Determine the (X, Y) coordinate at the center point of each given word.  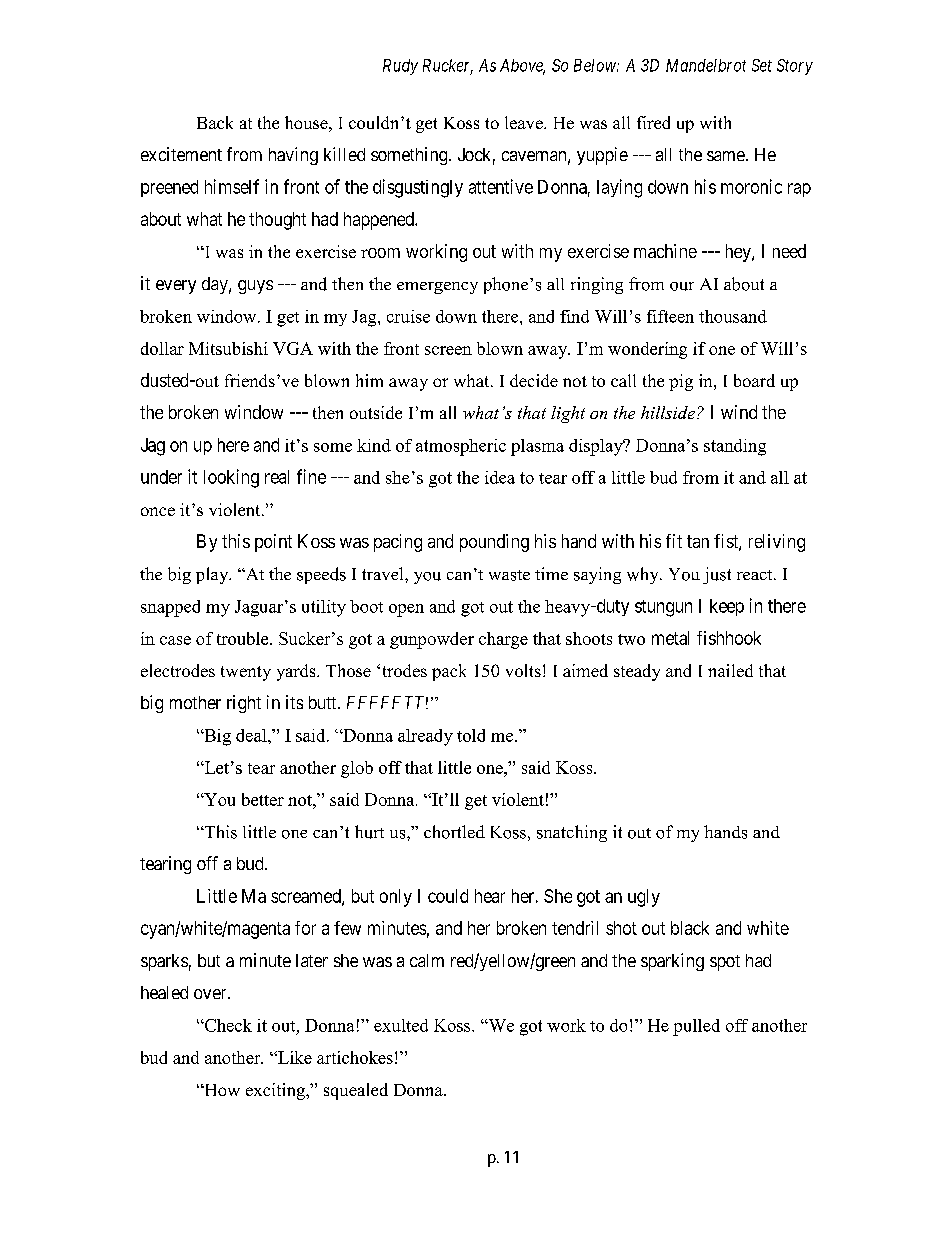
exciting (276, 1091)
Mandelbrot (706, 65)
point (273, 543)
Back (215, 122)
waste (509, 575)
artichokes (355, 1057)
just (717, 575)
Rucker (448, 66)
